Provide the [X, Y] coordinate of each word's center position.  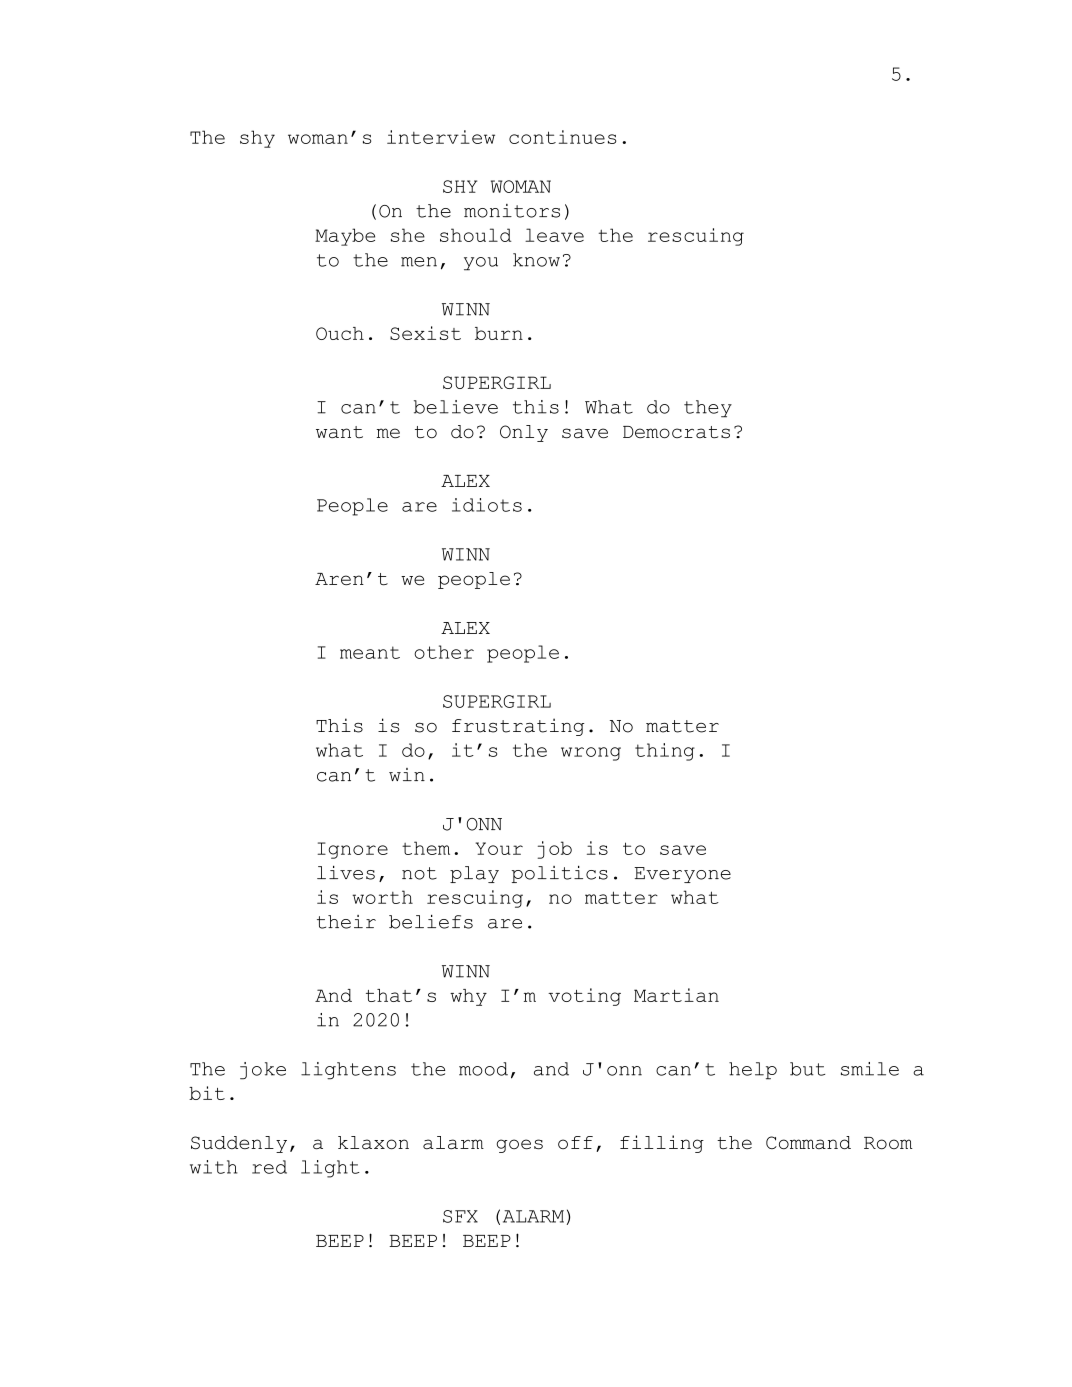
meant [370, 652]
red [269, 1167]
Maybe [345, 237]
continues [562, 137]
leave [554, 235]
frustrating [518, 727]
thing [665, 752]
